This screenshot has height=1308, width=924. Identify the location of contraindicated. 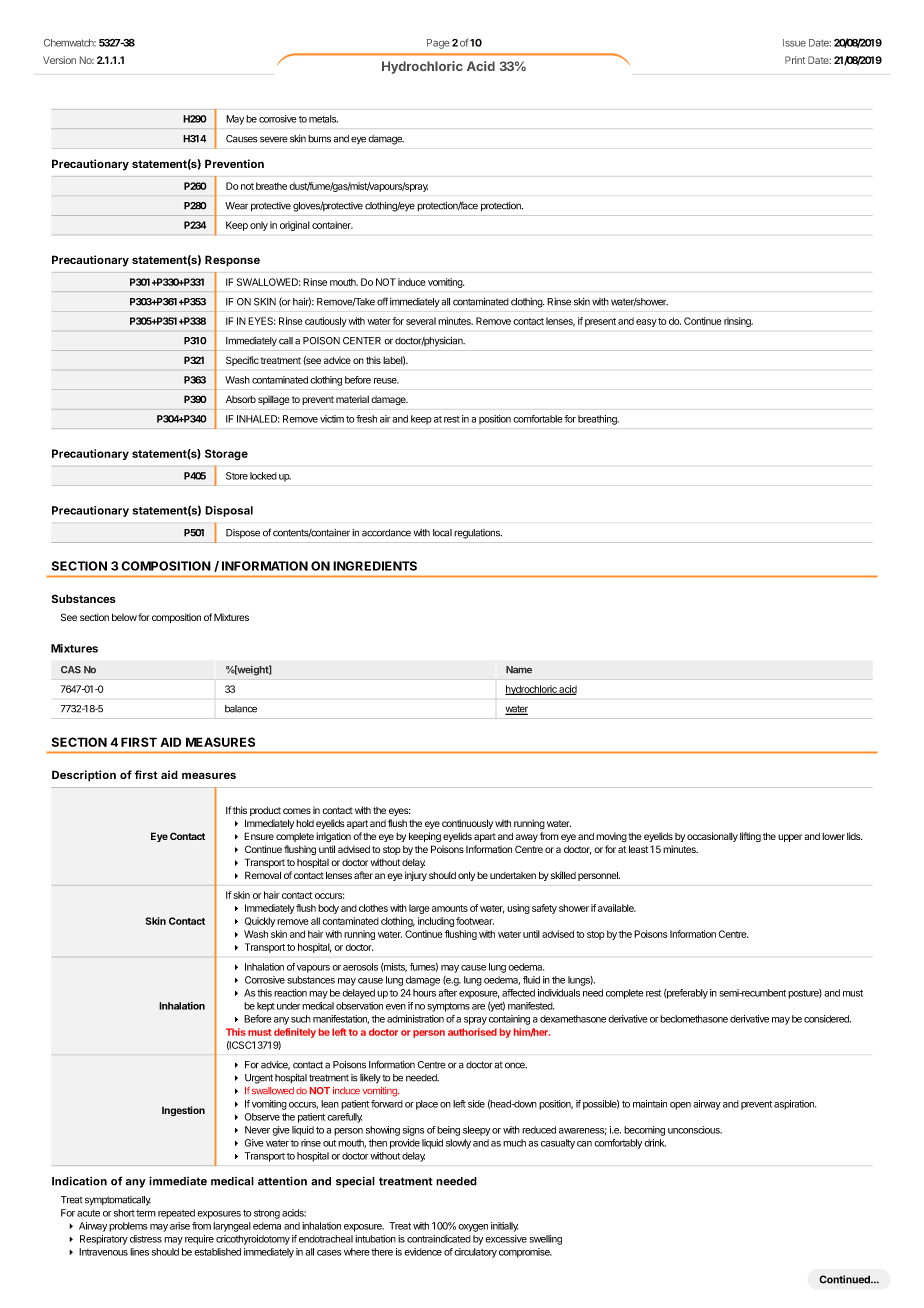
(439, 1239).
